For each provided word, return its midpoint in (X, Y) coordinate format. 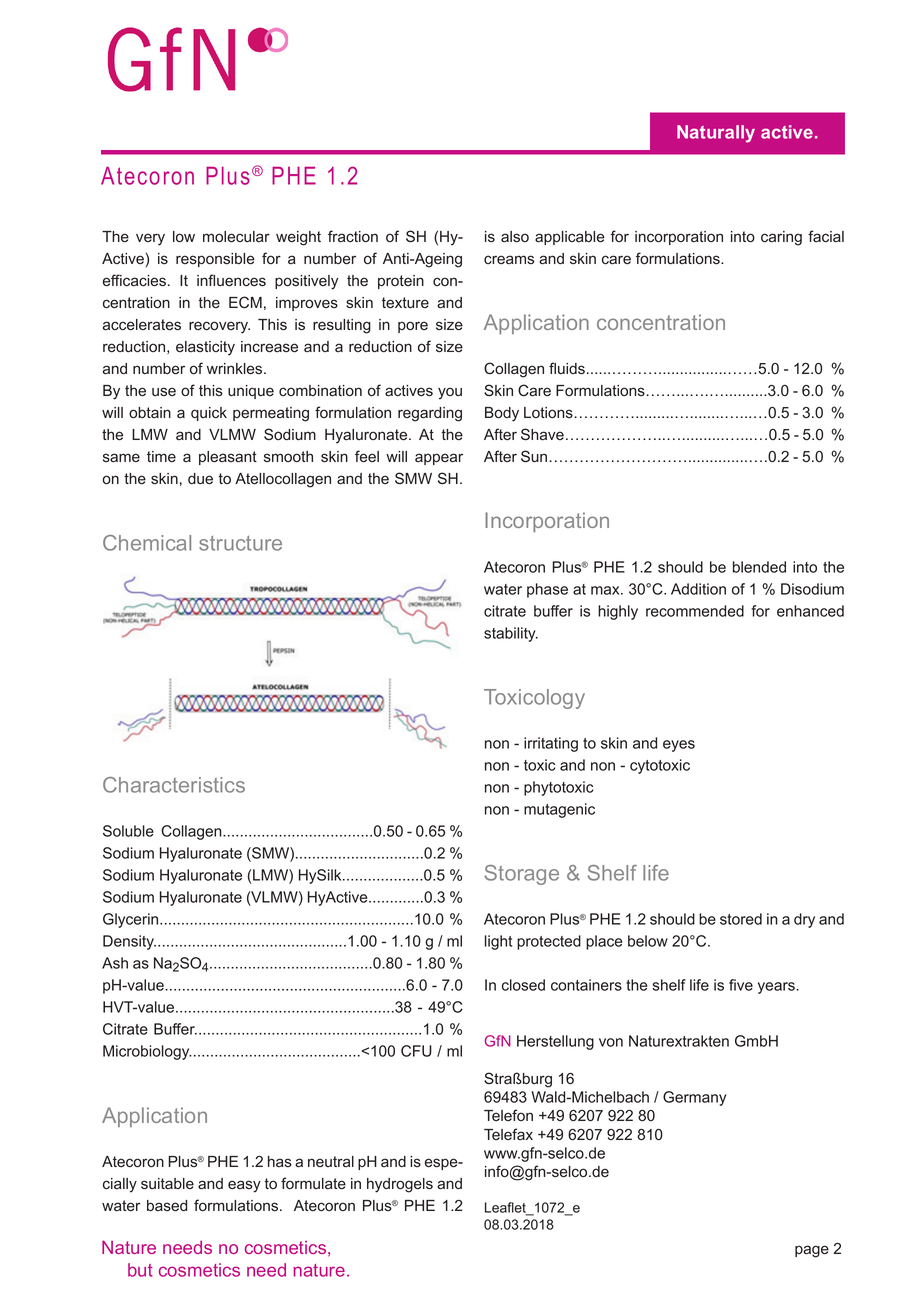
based (167, 1206)
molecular (236, 237)
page (812, 1251)
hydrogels (400, 1185)
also (515, 237)
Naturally (716, 134)
